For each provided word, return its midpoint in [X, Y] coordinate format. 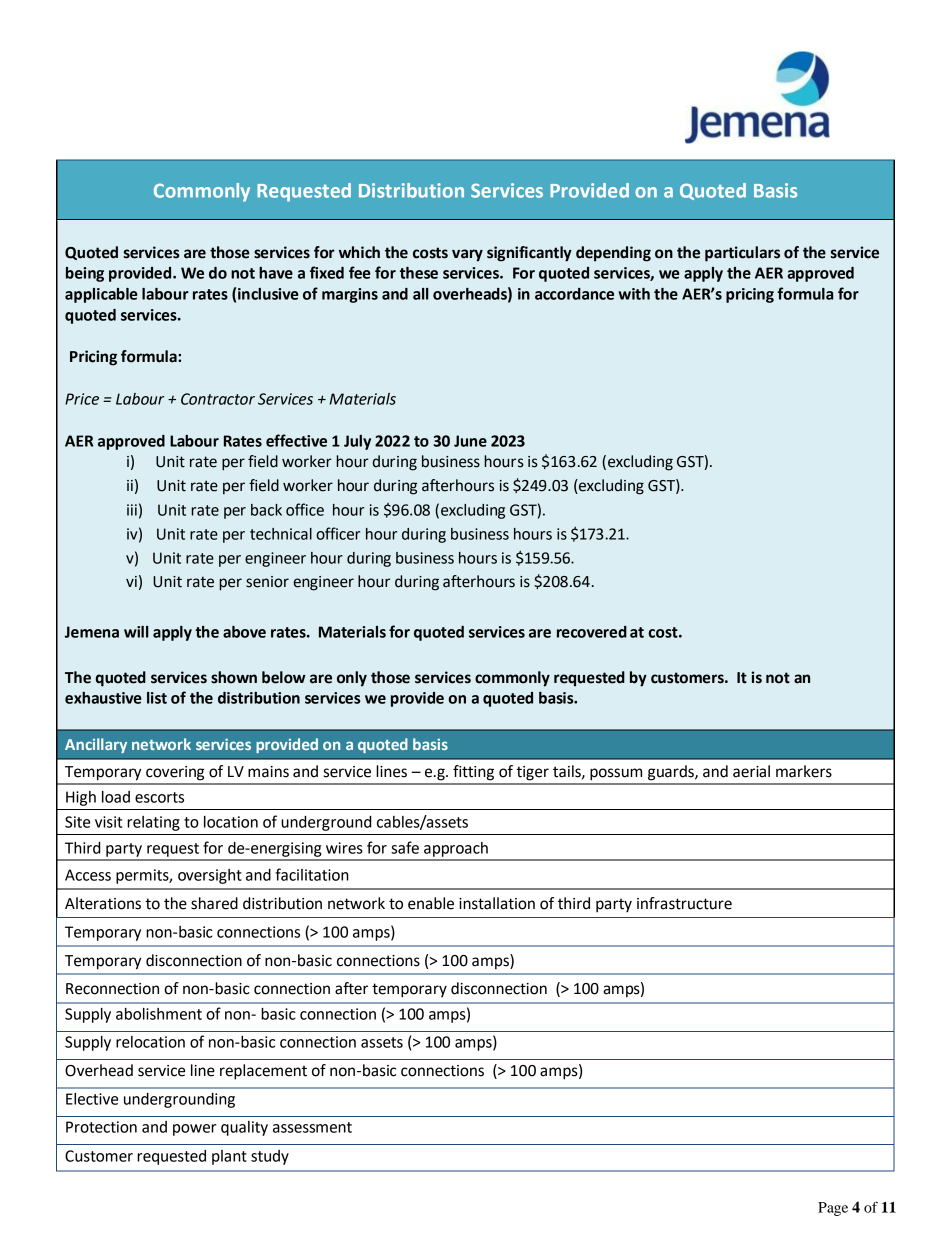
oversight [210, 876]
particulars [742, 254]
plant [229, 1157]
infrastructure [684, 903]
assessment [312, 1127]
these [419, 273]
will [136, 632]
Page [833, 1209]
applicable [101, 295]
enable [431, 903]
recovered [592, 632]
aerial [751, 771]
